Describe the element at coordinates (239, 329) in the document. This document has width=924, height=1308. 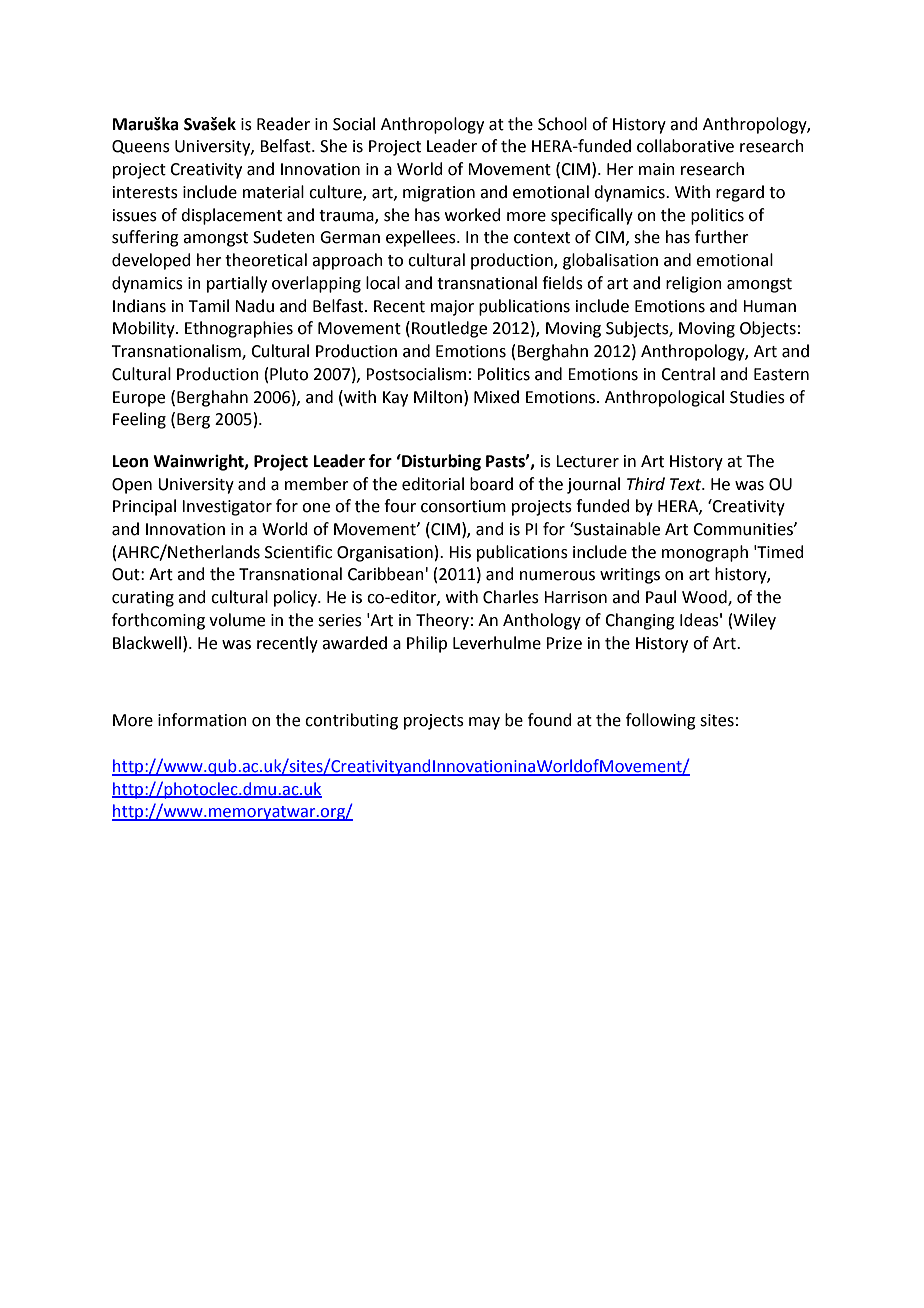
I see `Ethnographies` at that location.
